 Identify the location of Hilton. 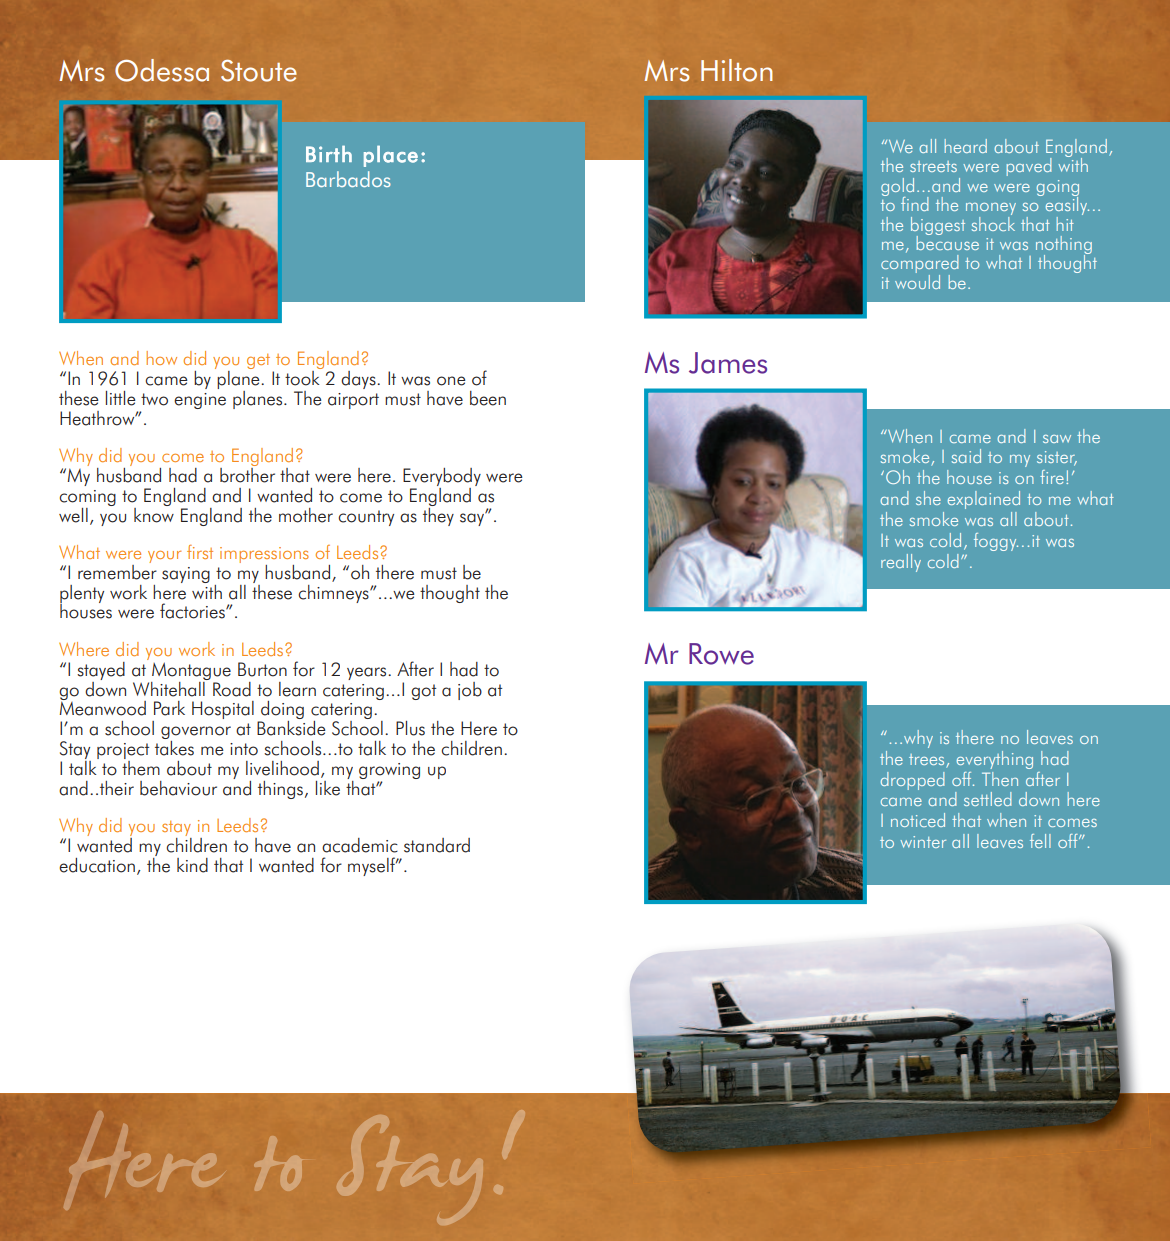
(737, 70).
